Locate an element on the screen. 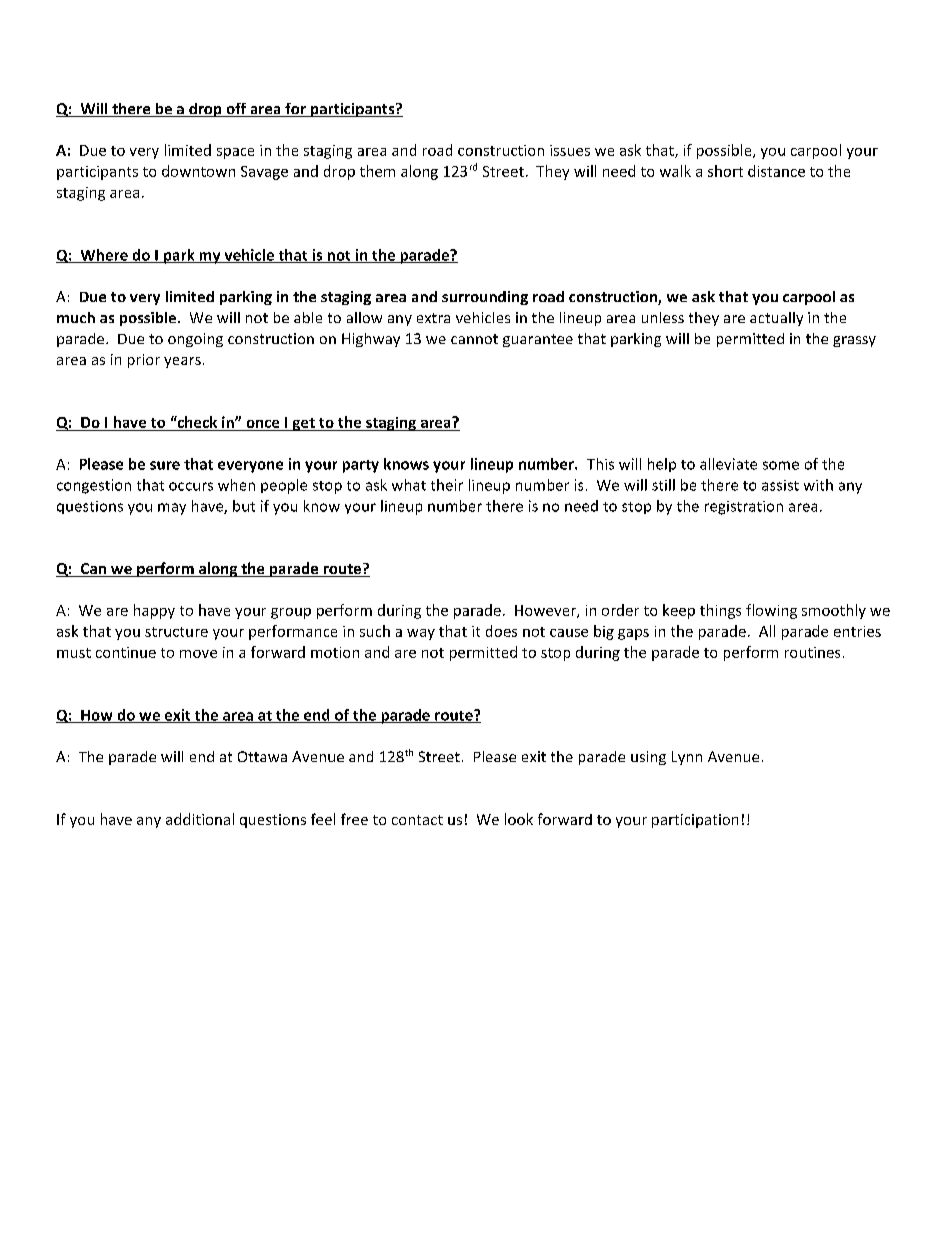 The height and width of the screenshot is (1233, 952). some is located at coordinates (781, 465).
